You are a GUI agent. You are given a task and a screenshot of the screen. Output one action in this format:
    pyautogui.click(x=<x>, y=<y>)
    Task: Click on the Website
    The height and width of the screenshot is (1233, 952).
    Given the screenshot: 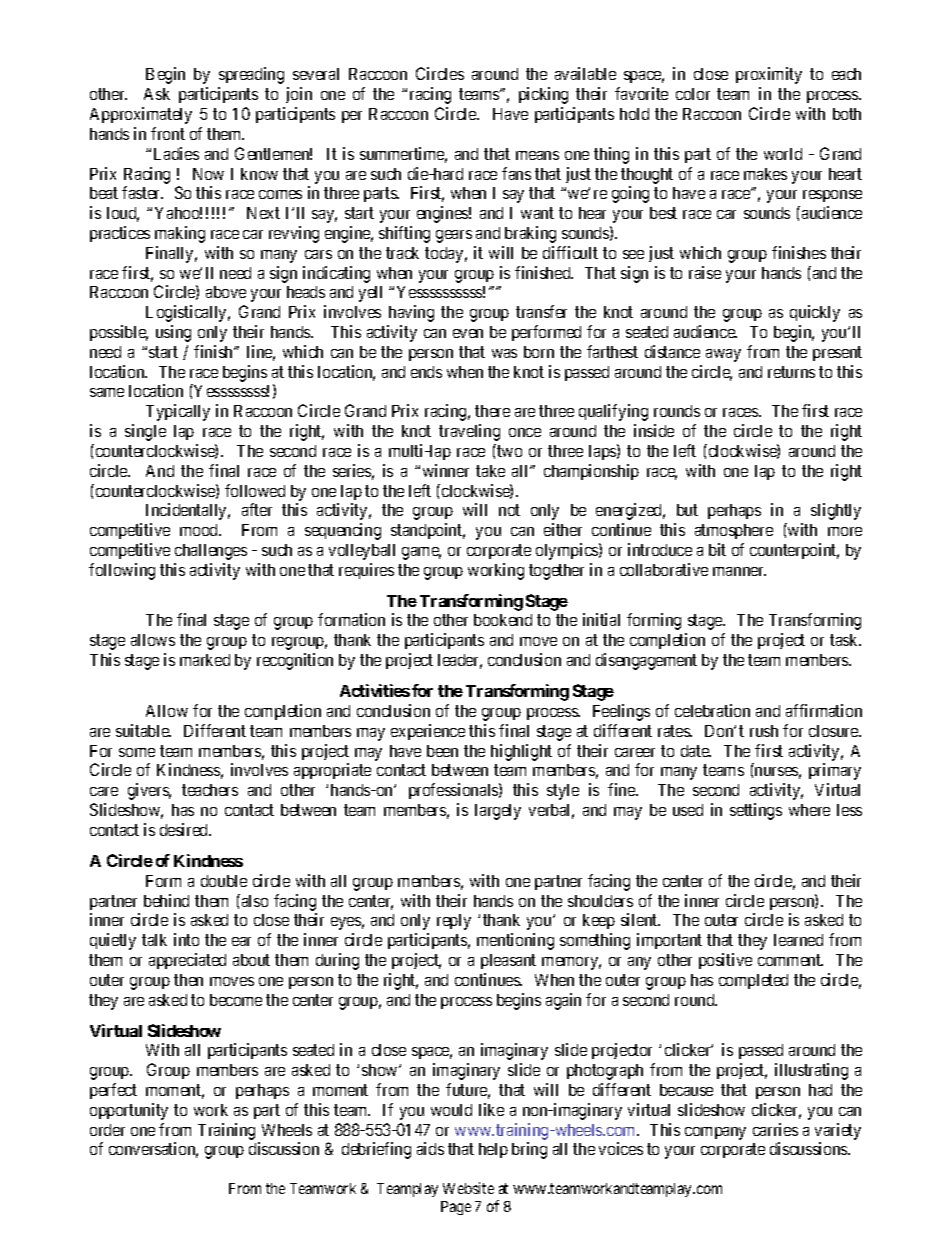 What is the action you would take?
    pyautogui.click(x=468, y=1188)
